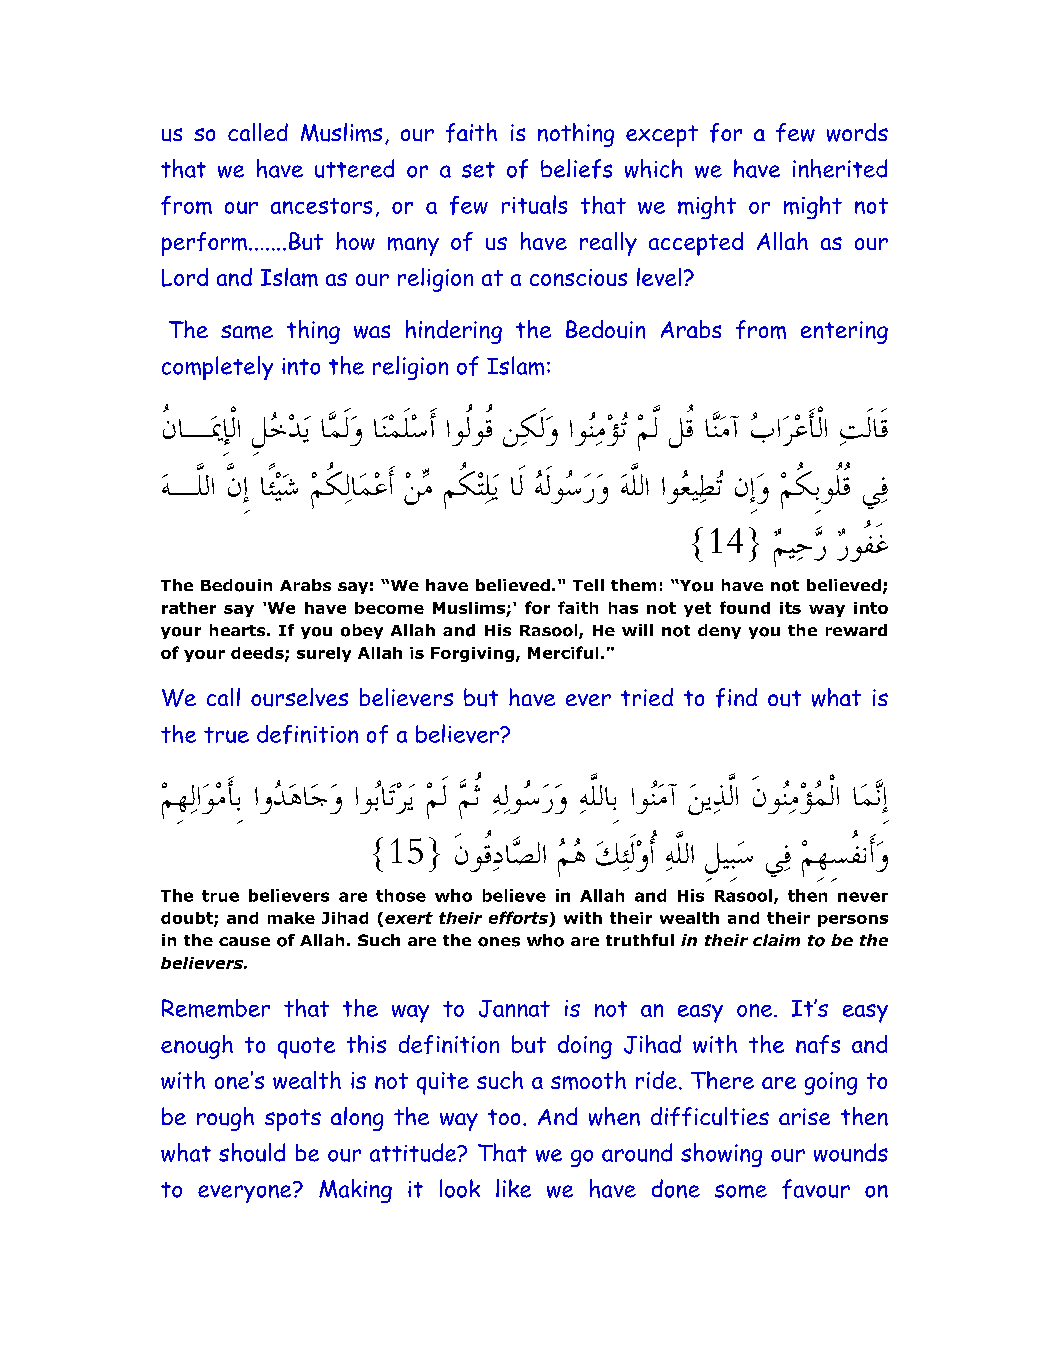  What do you see at coordinates (321, 206) in the screenshot?
I see `ancestors` at bounding box center [321, 206].
